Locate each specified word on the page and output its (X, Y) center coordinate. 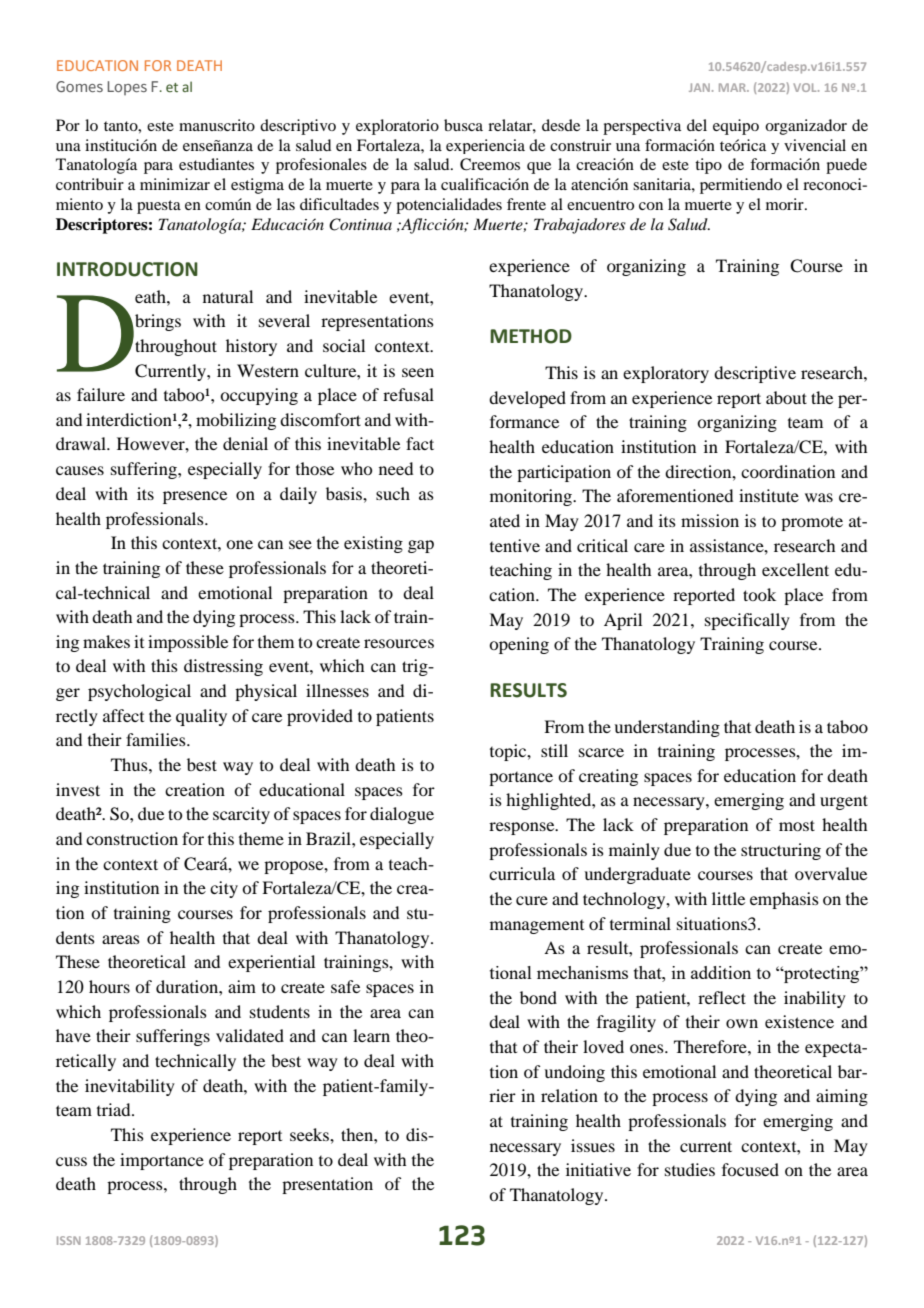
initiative (598, 1169)
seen (418, 372)
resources (399, 643)
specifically (747, 621)
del (697, 125)
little (728, 898)
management (537, 927)
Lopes (127, 88)
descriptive (755, 374)
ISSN (69, 1240)
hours (109, 986)
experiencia (485, 146)
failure (101, 394)
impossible (188, 643)
